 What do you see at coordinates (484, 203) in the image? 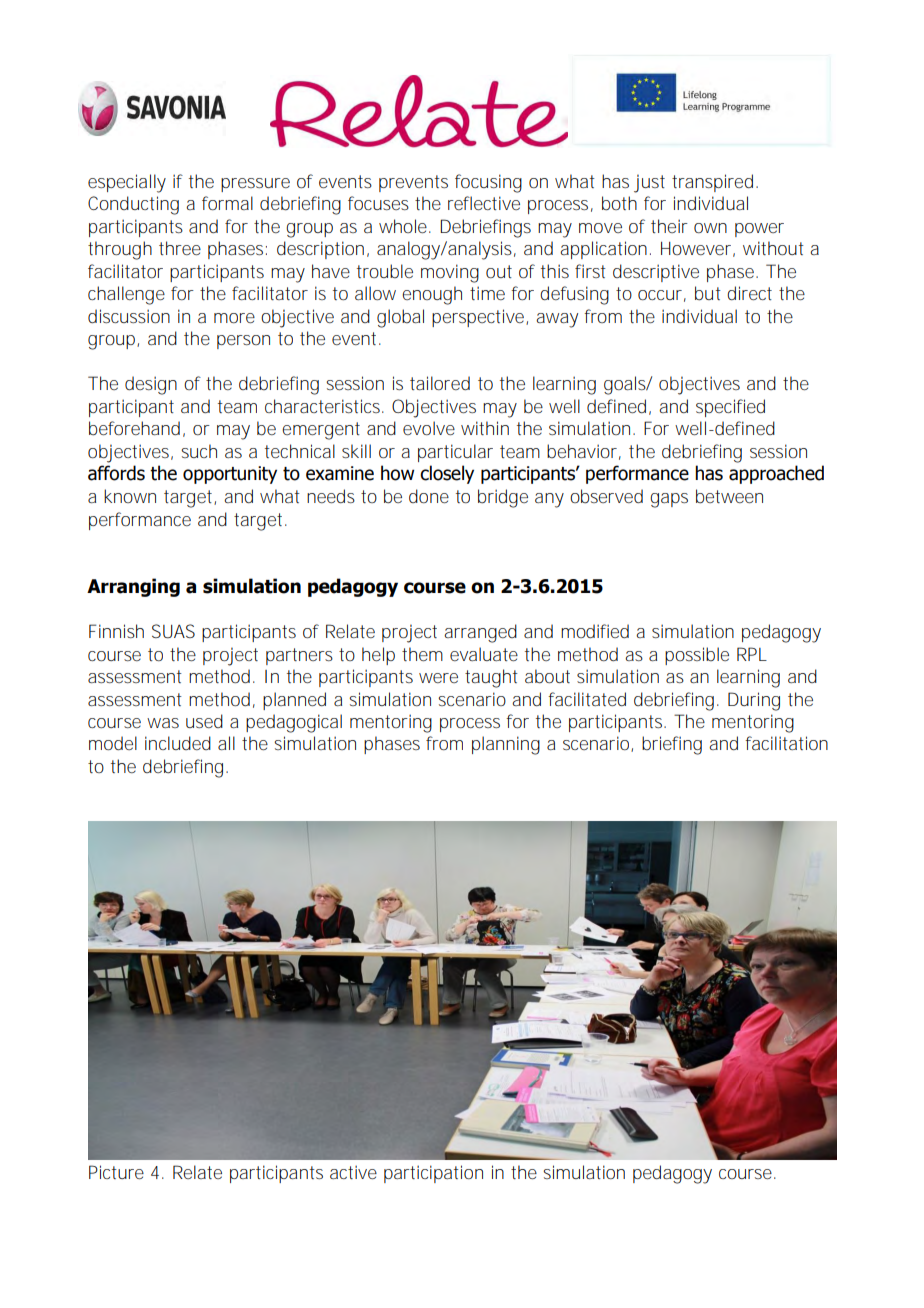
I see `reflective` at bounding box center [484, 203].
